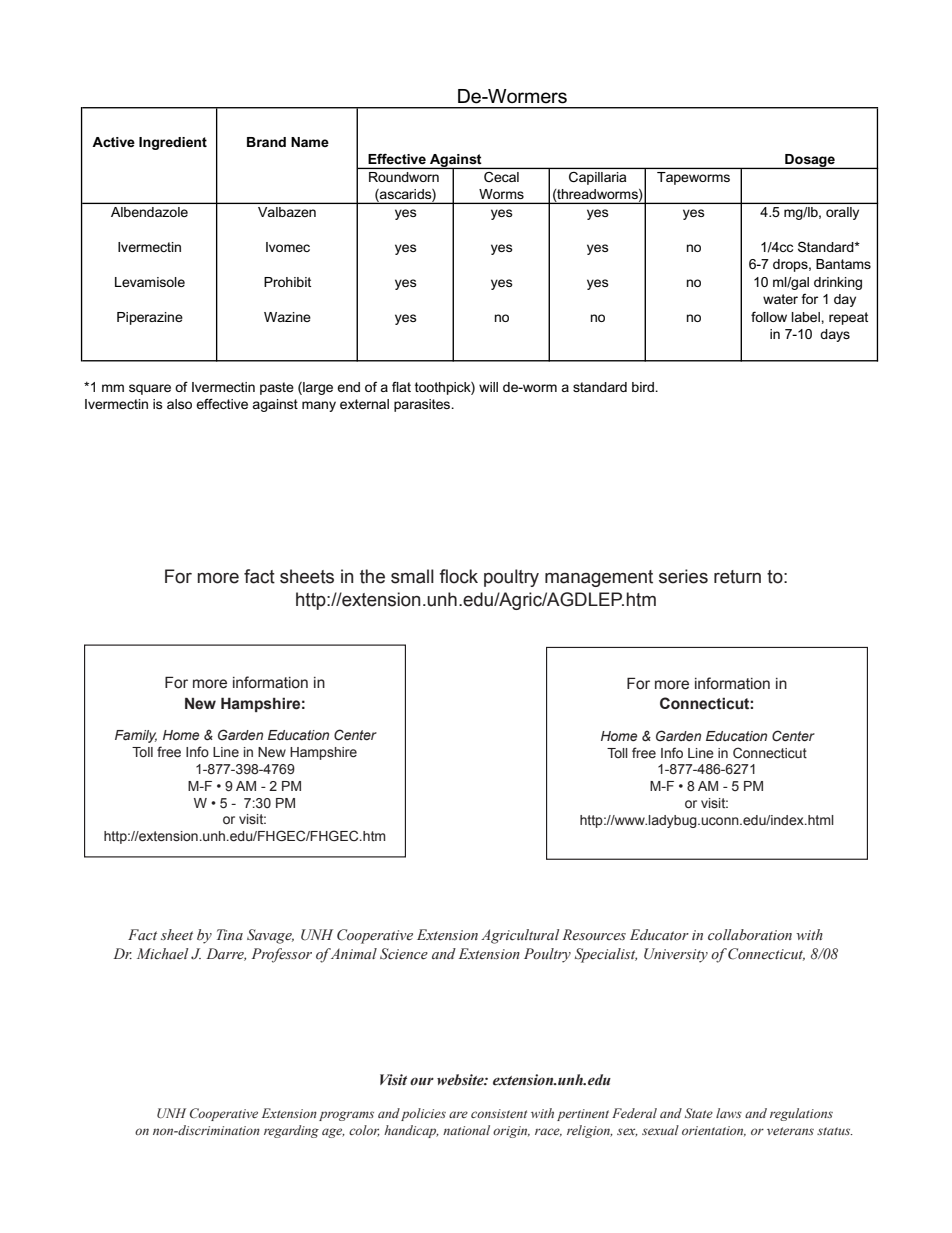 The width and height of the document is (952, 1233). I want to click on consistent, so click(499, 1113).
